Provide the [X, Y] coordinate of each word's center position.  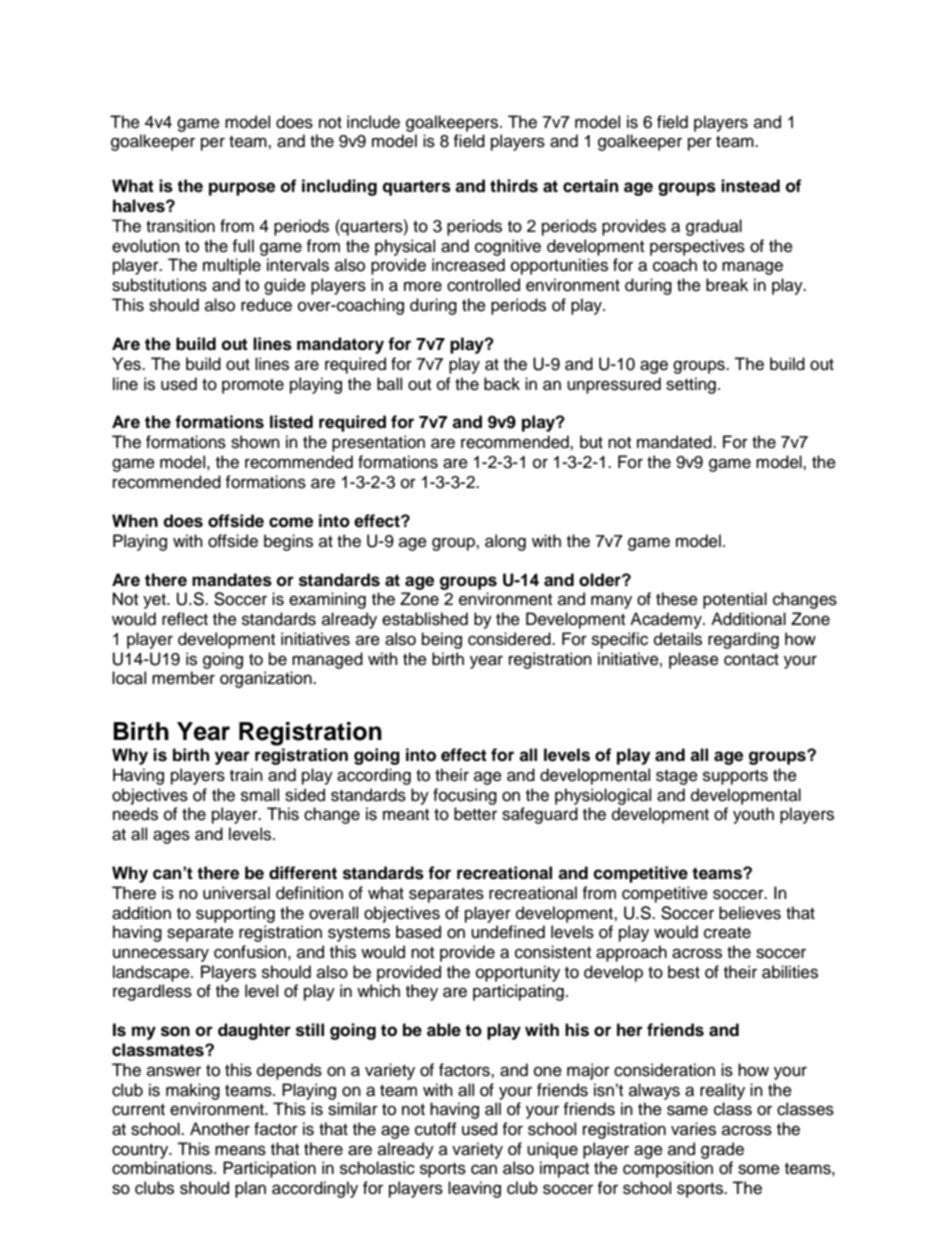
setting [691, 385]
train [246, 774]
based [418, 932]
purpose [242, 189]
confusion [250, 952]
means [240, 1150]
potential [735, 600]
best [684, 972]
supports [735, 777]
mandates [232, 580]
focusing [465, 796]
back [502, 384]
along [505, 542]
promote [253, 386]
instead [750, 186]
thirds [514, 186]
